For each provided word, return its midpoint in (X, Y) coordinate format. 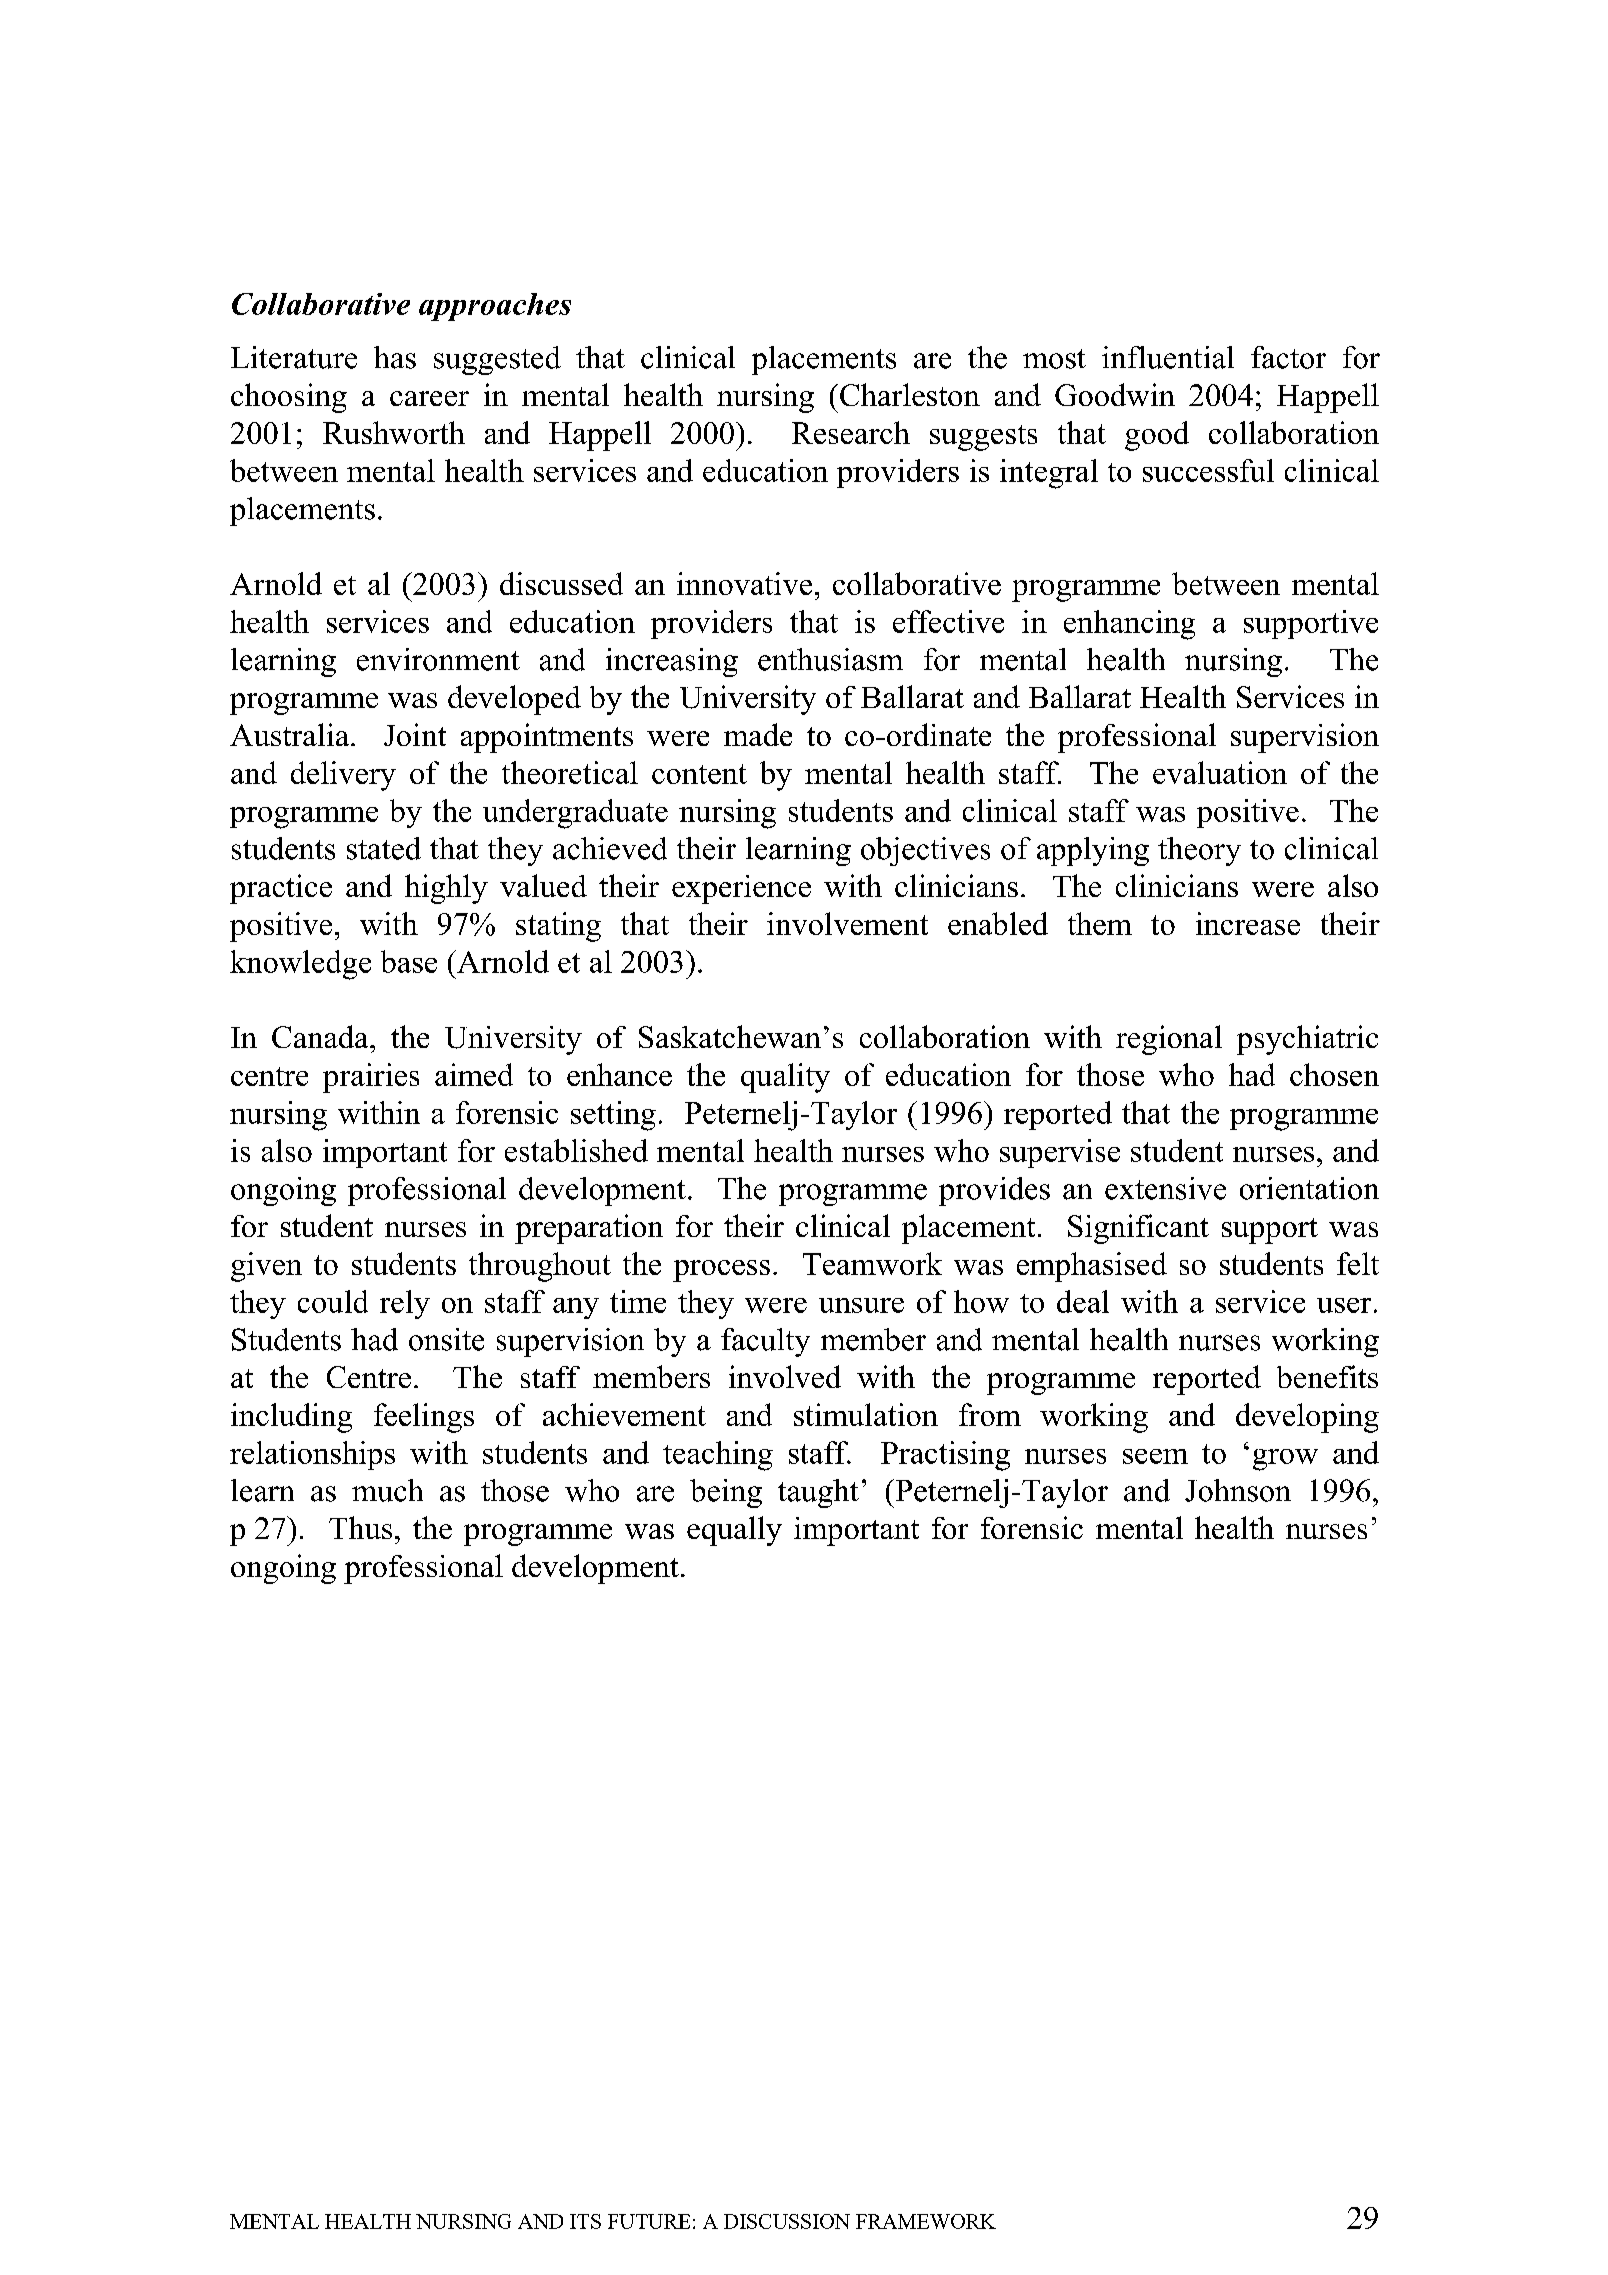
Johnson (1238, 1490)
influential (1168, 357)
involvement (847, 923)
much (387, 1490)
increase (1248, 923)
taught (818, 1493)
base (409, 961)
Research (851, 432)
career (429, 398)
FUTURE (649, 2221)
